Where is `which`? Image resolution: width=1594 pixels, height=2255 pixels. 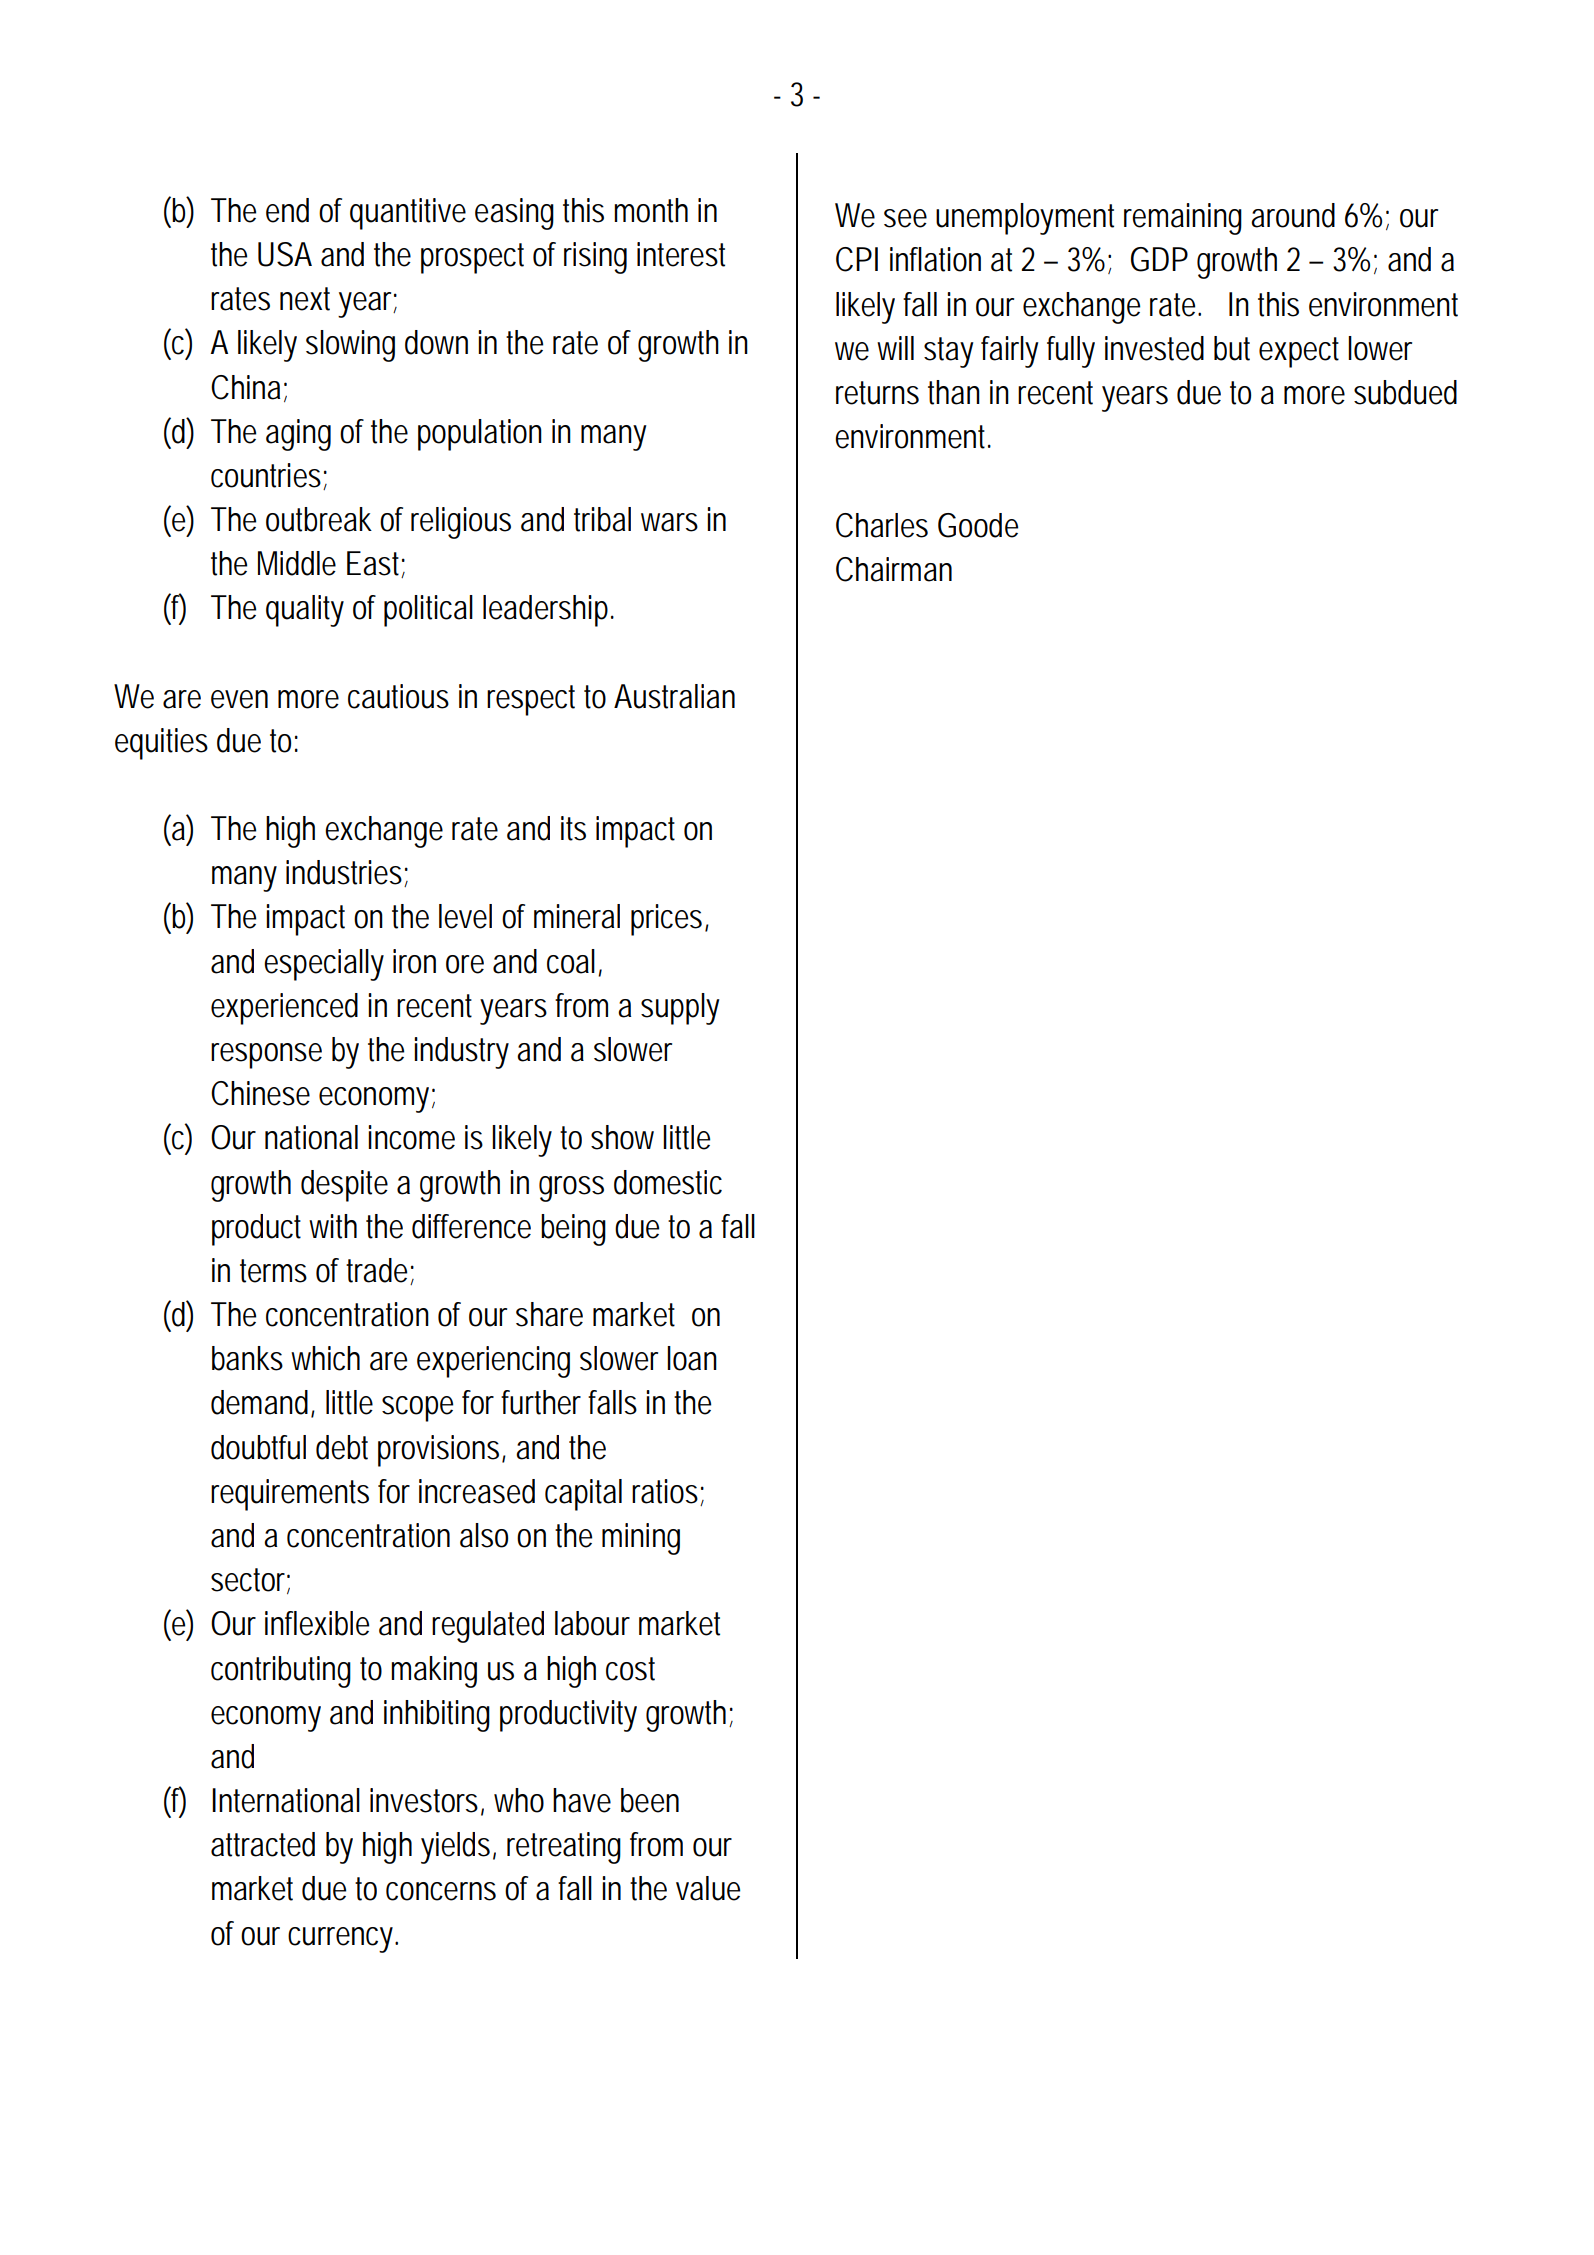 which is located at coordinates (325, 1358).
